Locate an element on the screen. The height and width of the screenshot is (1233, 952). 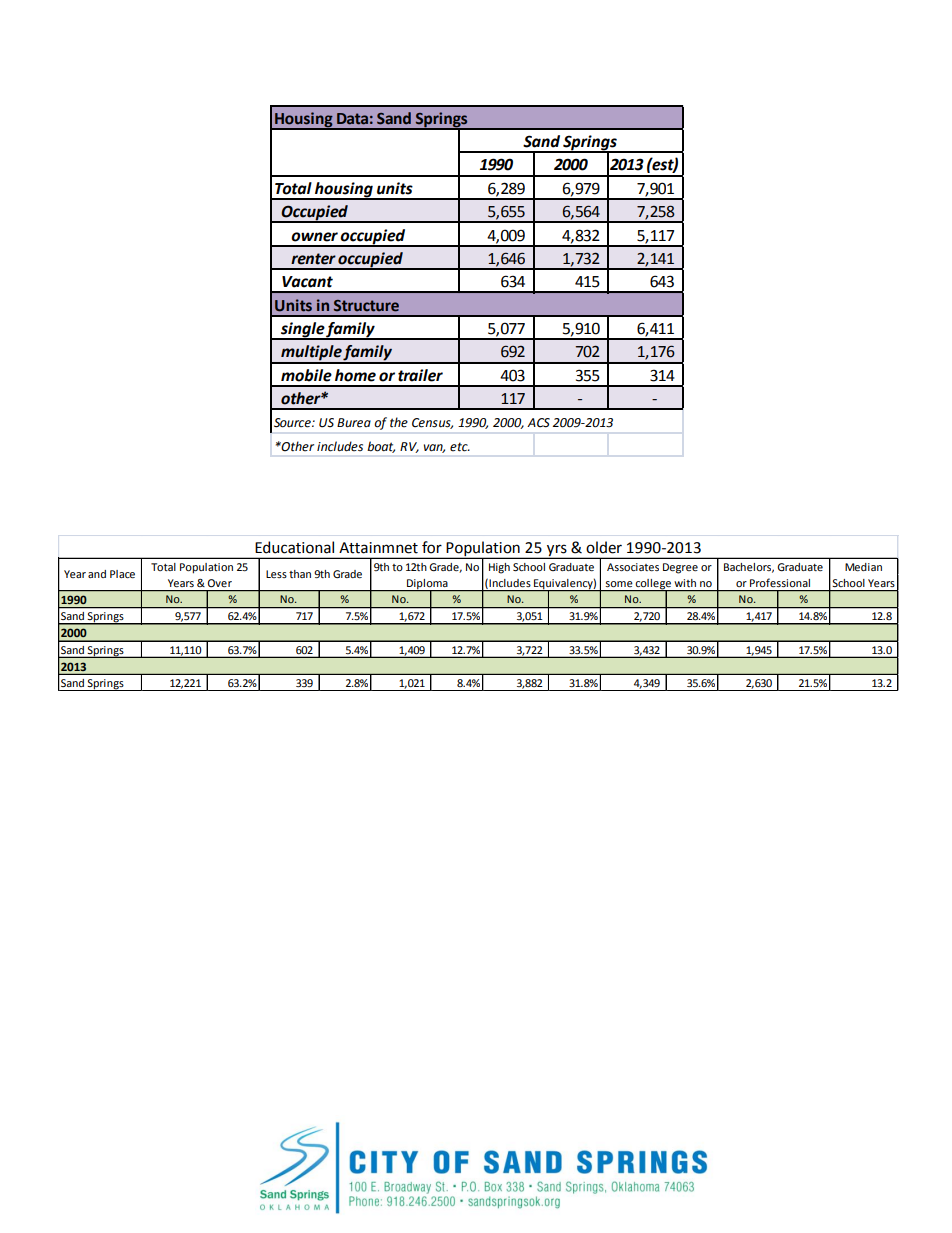
Less is located at coordinates (276, 574).
